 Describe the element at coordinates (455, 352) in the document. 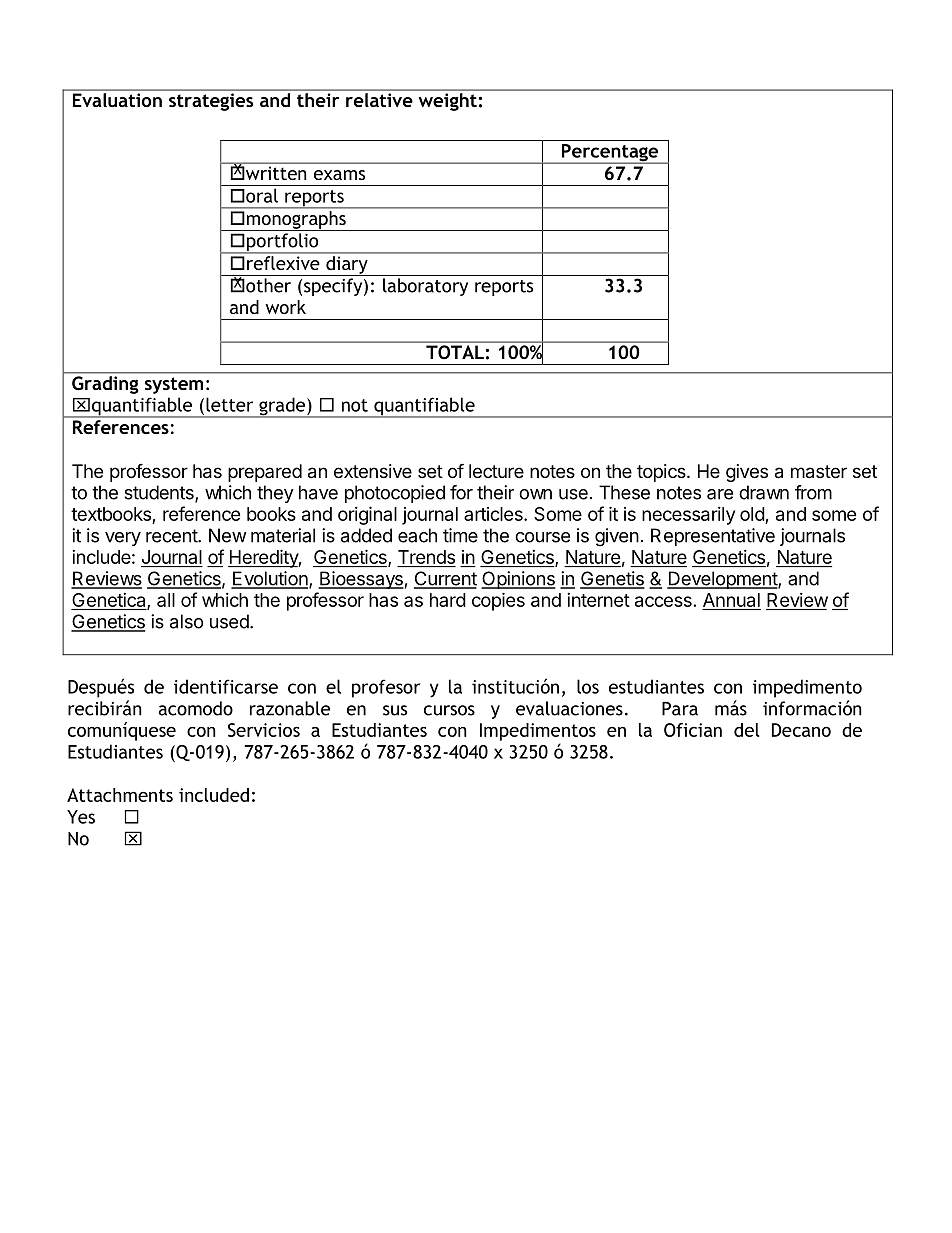

I see `TOTAL` at that location.
